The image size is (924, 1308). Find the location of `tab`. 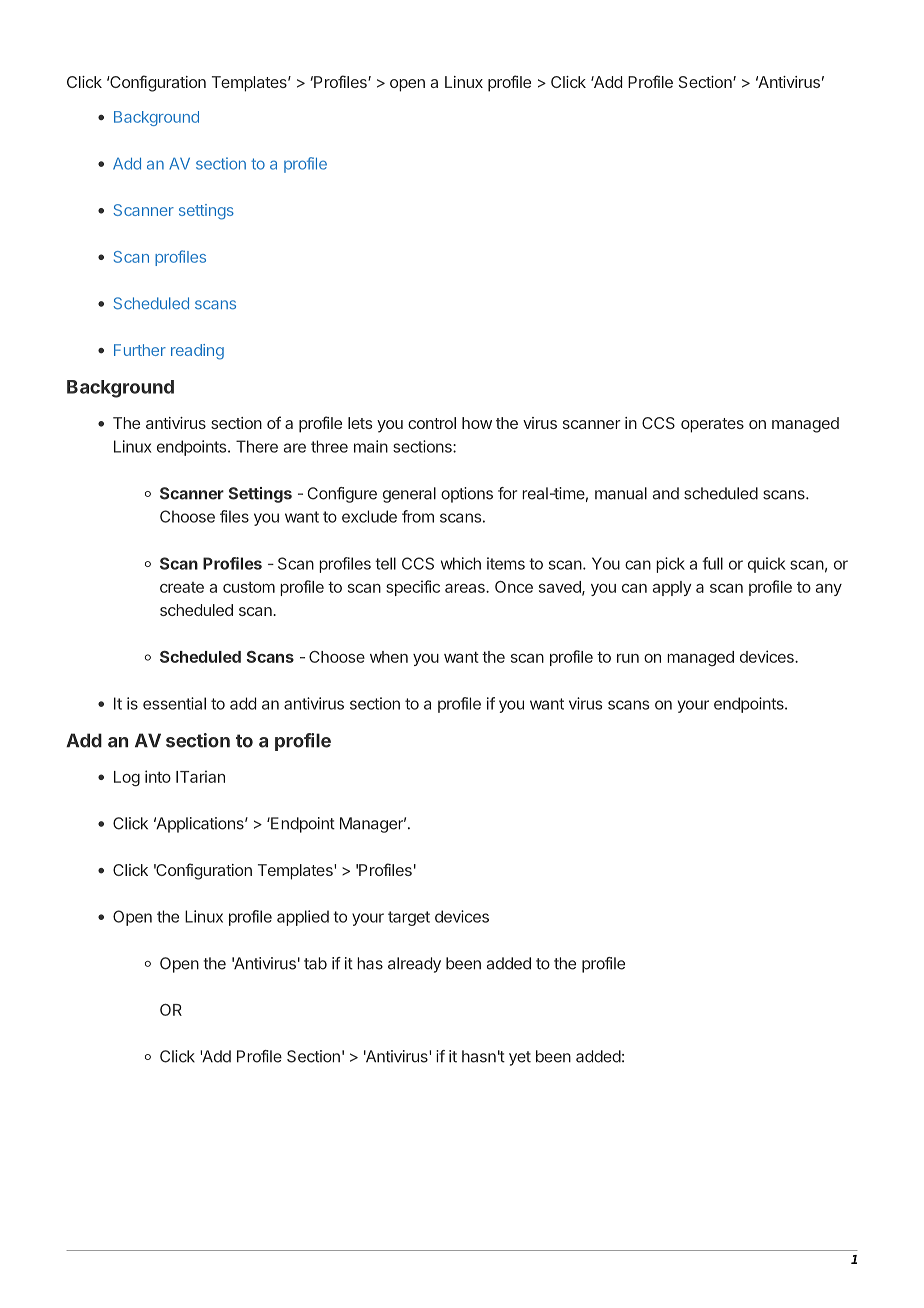

tab is located at coordinates (315, 963).
